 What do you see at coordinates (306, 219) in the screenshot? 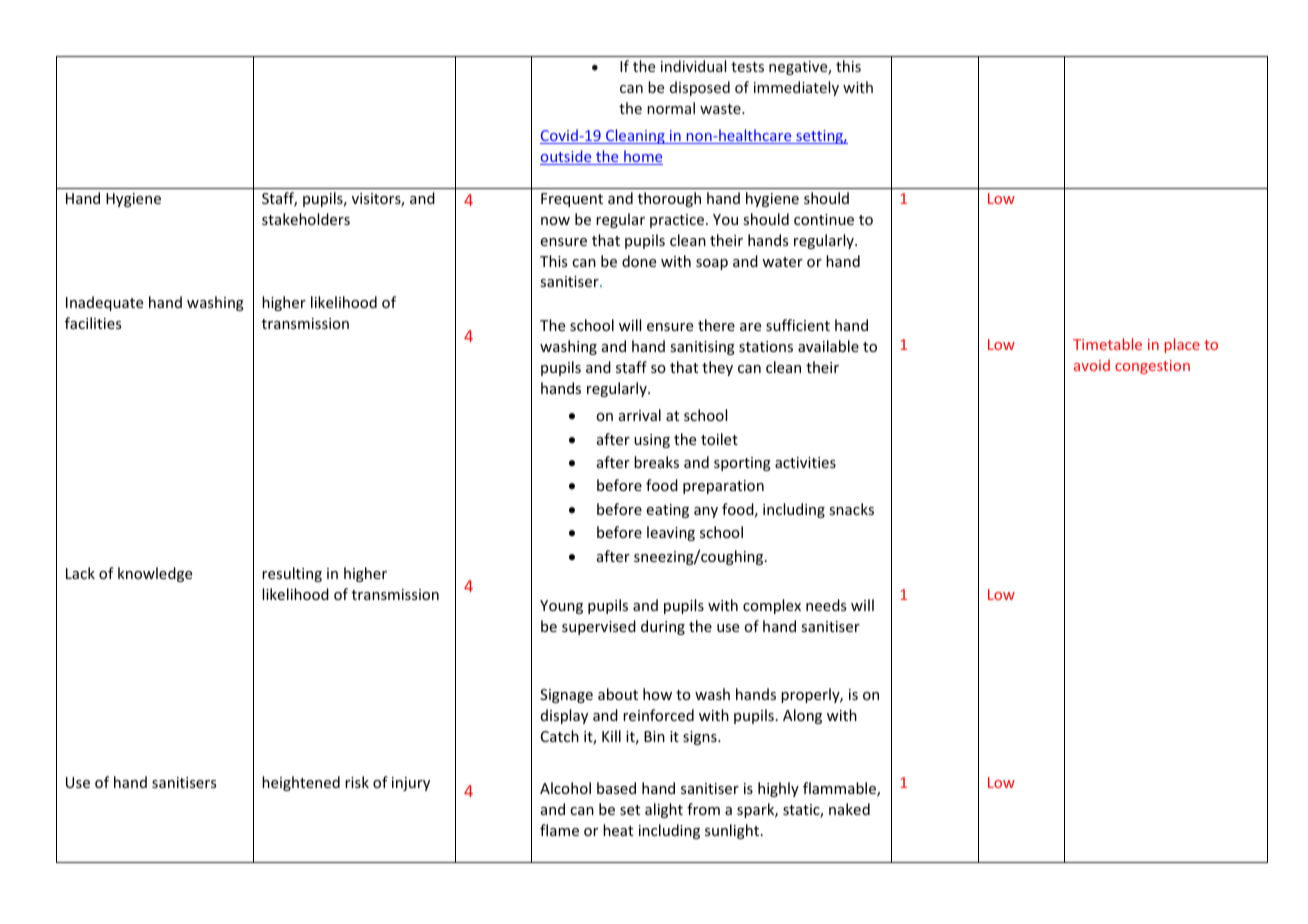
I see `stakeholders` at bounding box center [306, 219].
